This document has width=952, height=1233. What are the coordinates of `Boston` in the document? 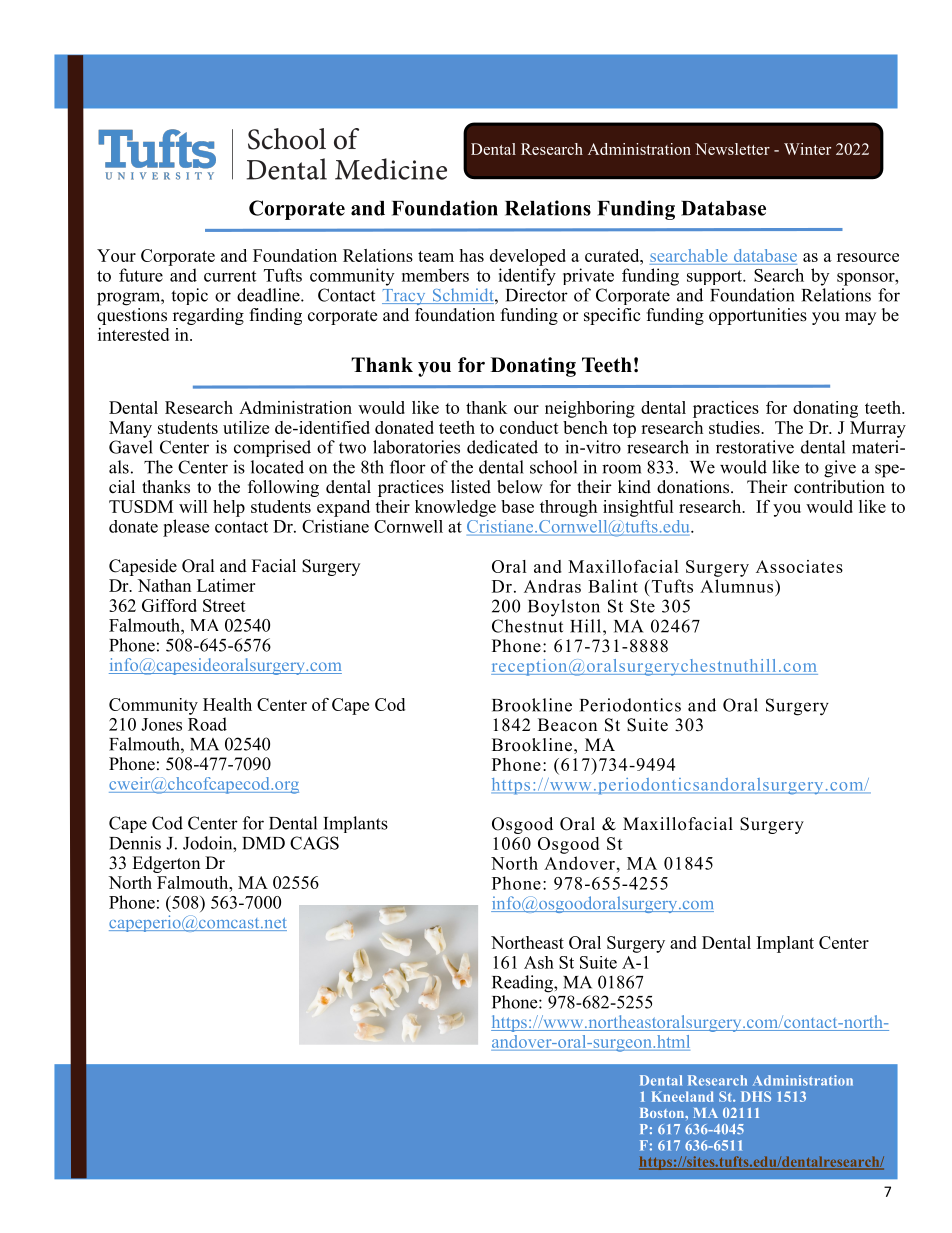 It's located at (663, 1113).
